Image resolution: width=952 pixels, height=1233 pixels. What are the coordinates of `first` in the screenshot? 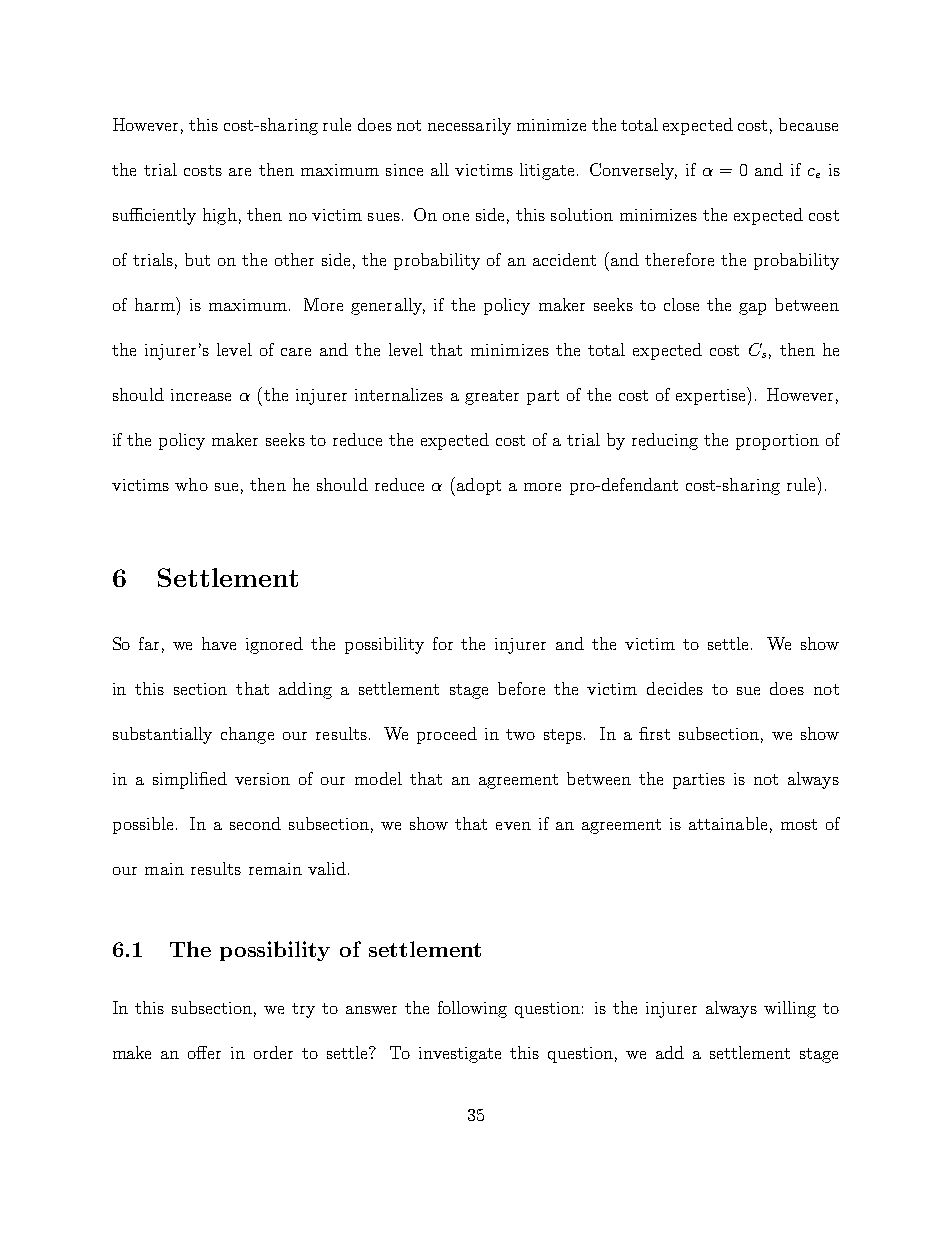 It's located at (654, 733).
